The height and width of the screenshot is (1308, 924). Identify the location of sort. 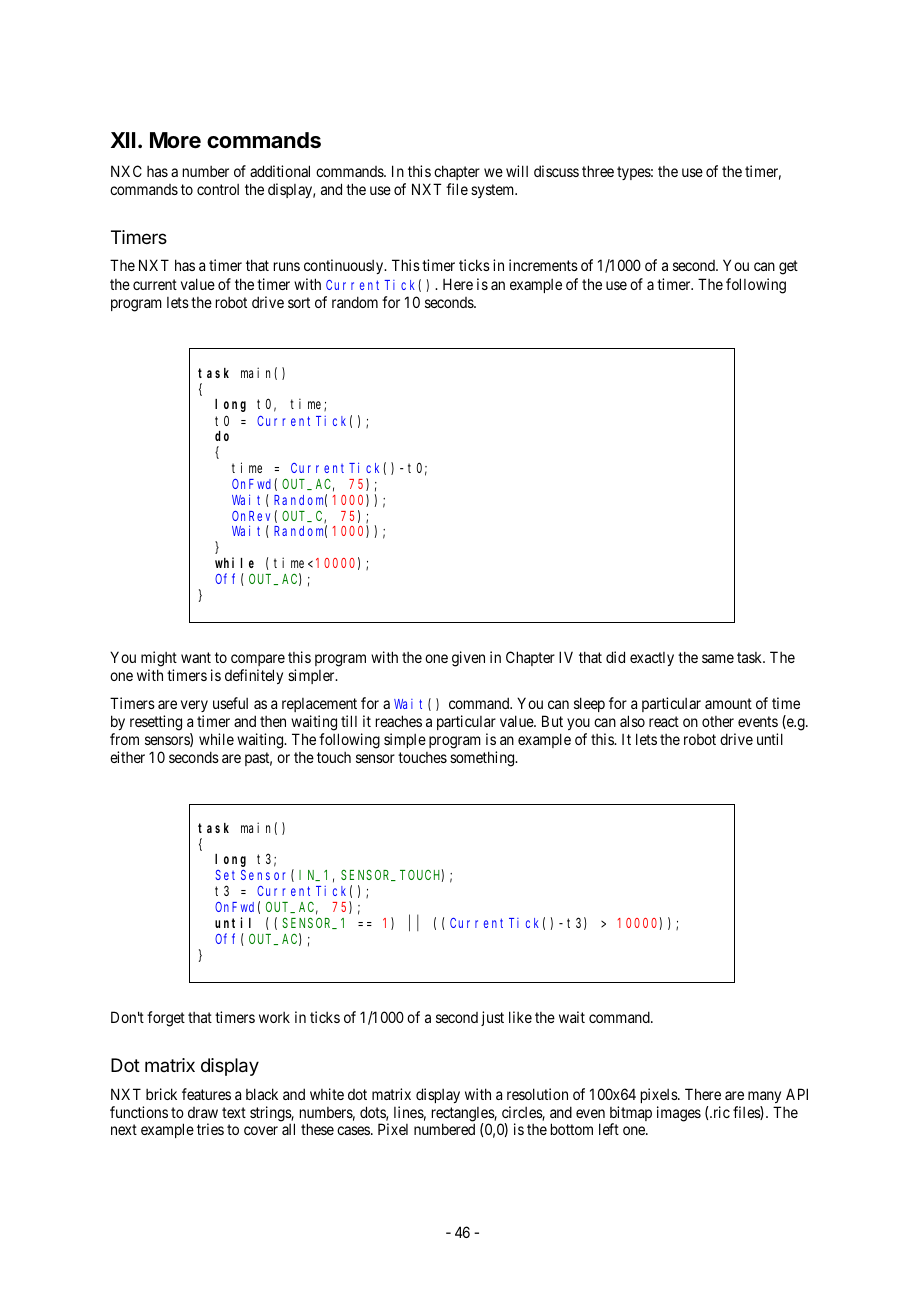
(299, 302).
